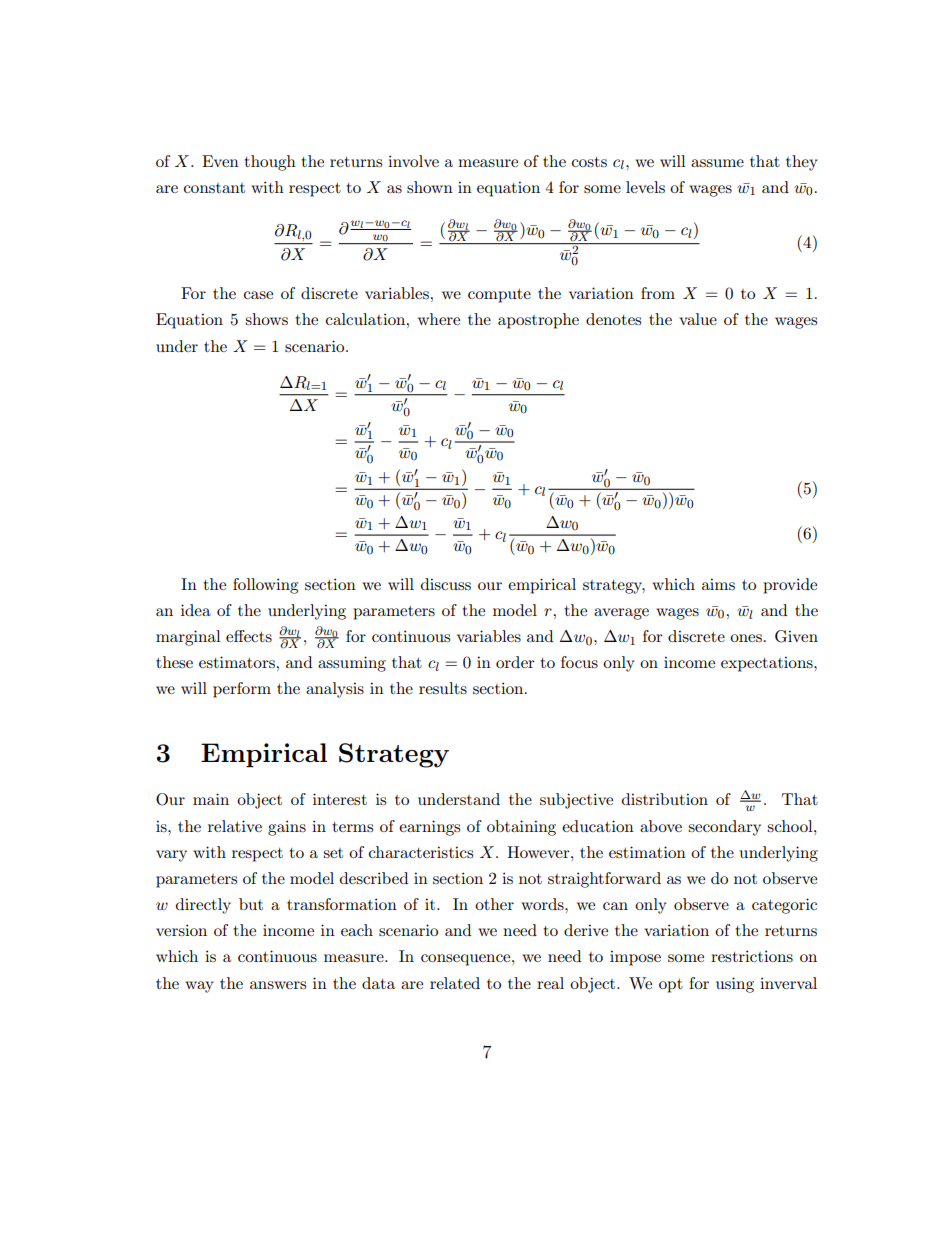 Image resolution: width=952 pixels, height=1233 pixels. I want to click on results, so click(443, 688).
